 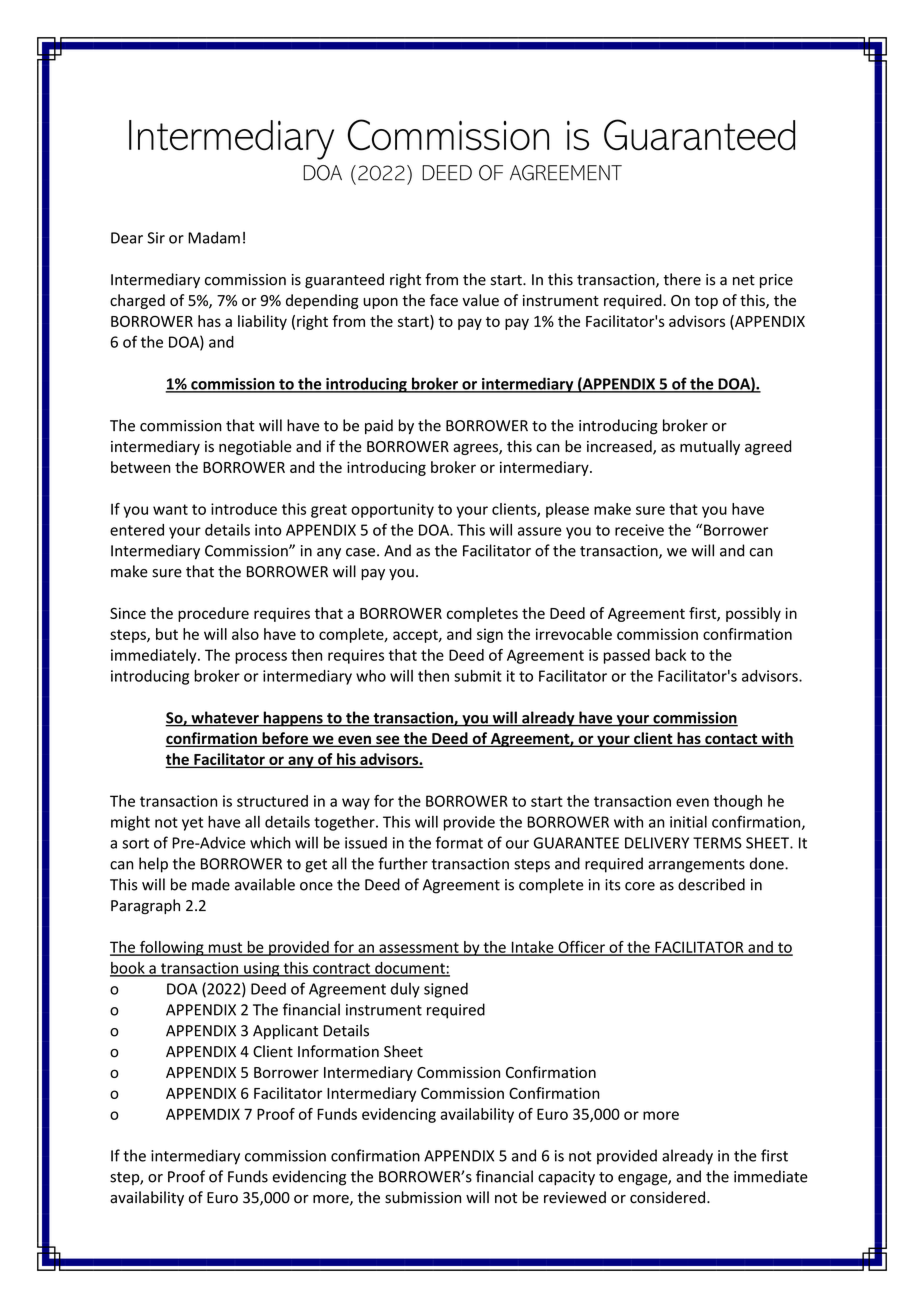 What do you see at coordinates (682, 279) in the document?
I see `there` at bounding box center [682, 279].
